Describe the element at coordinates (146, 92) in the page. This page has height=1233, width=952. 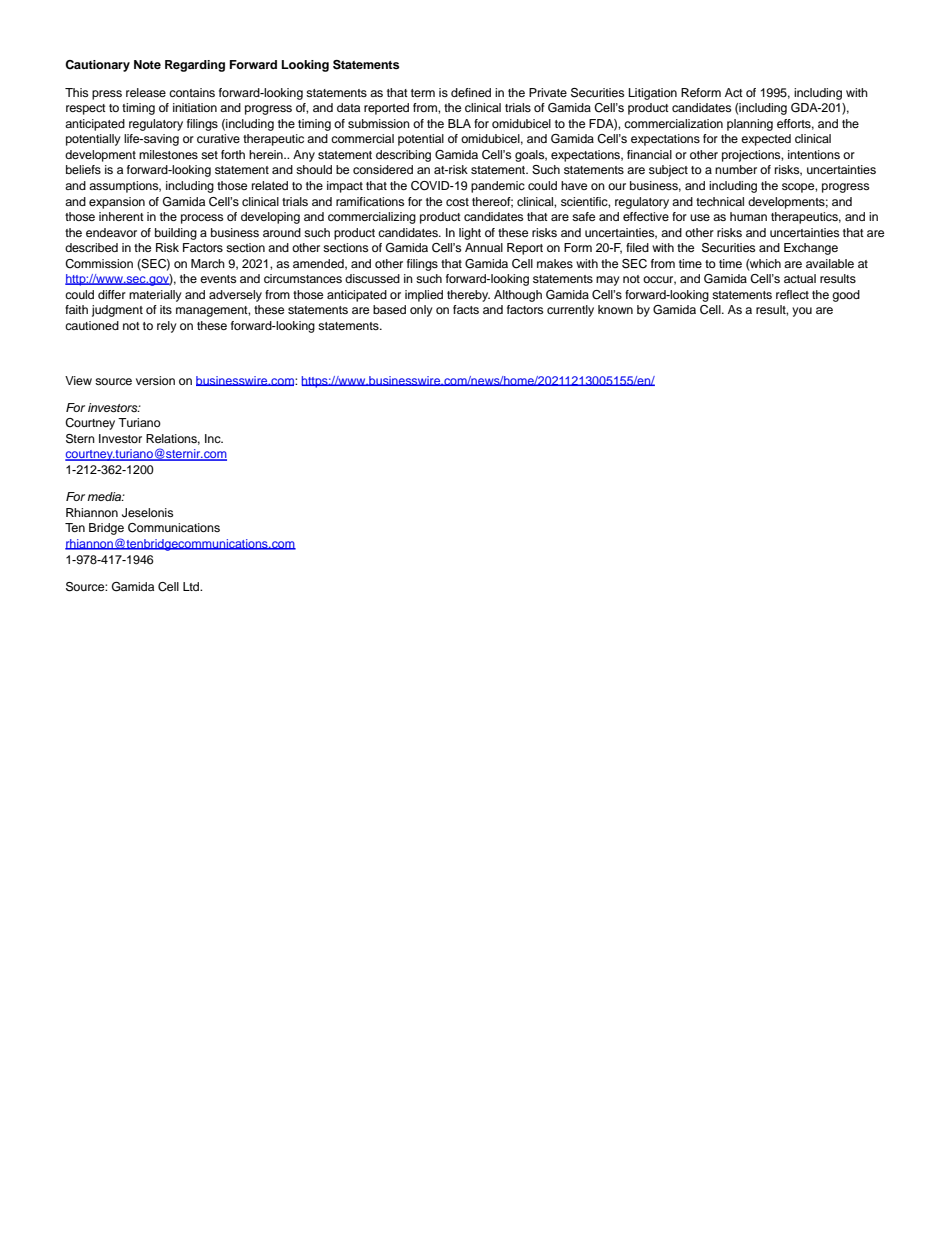
I see `release` at that location.
